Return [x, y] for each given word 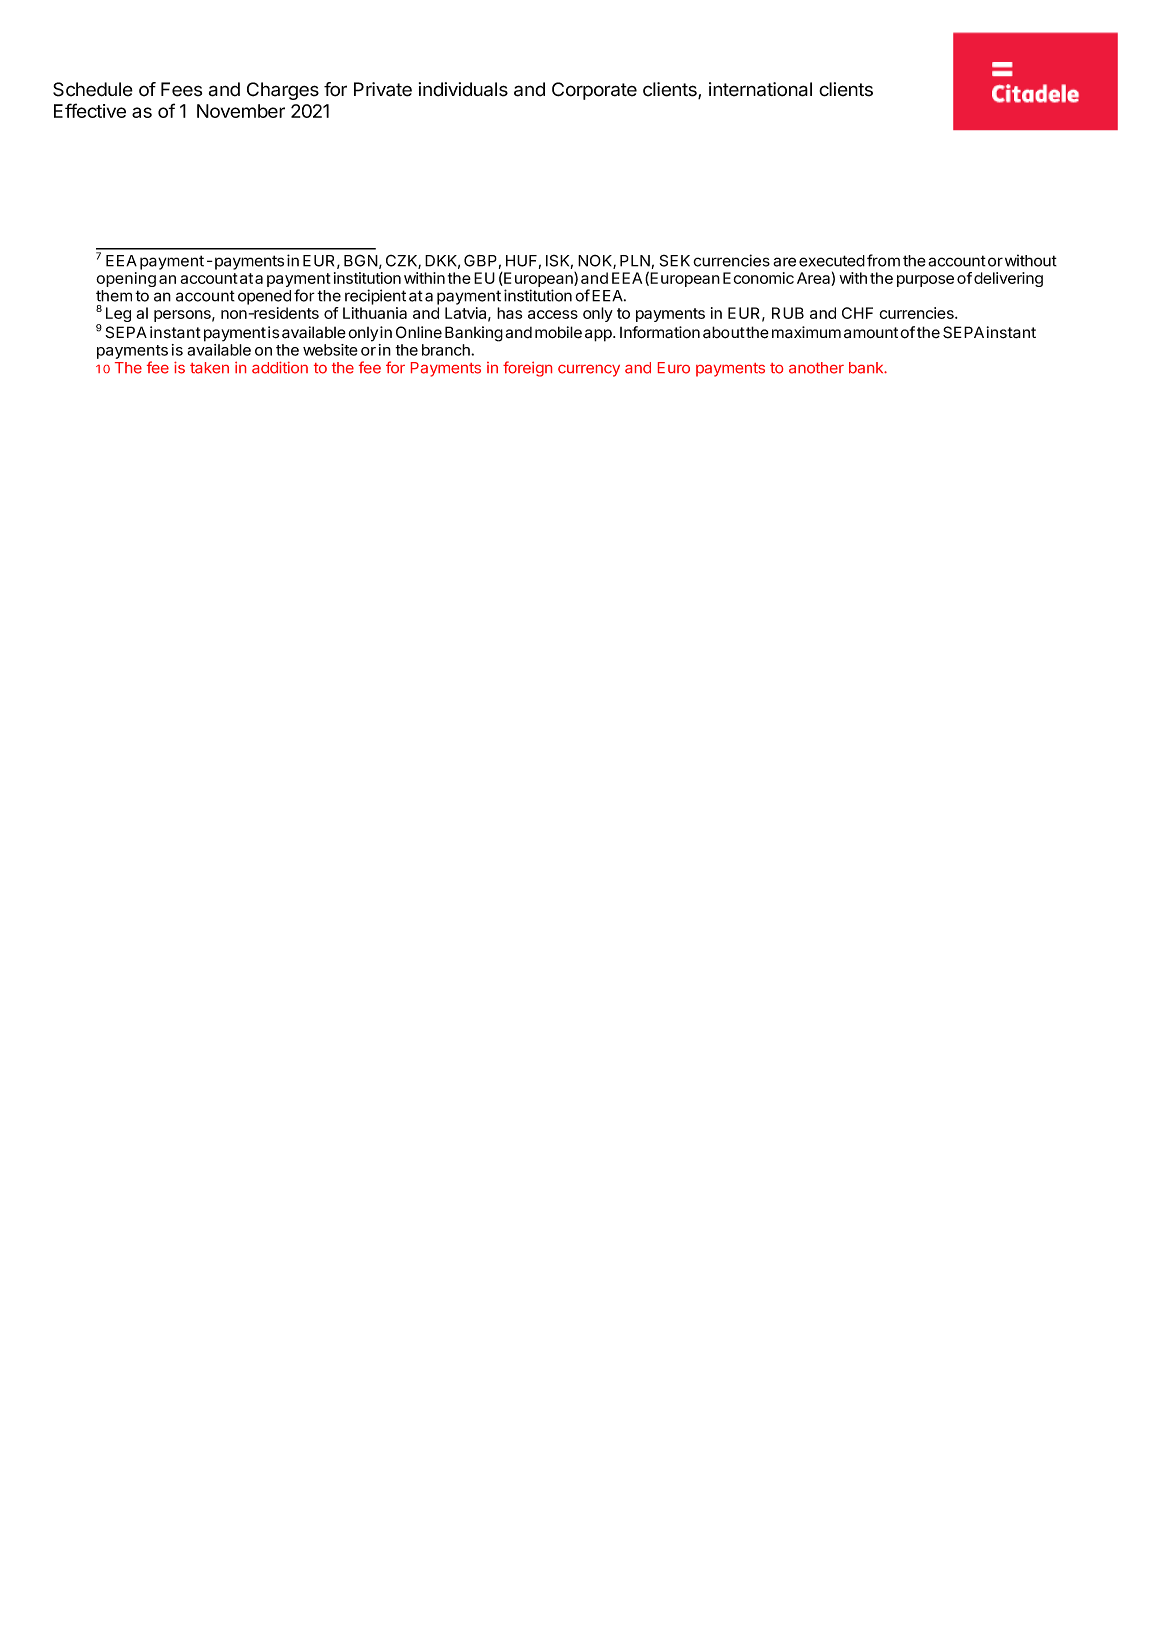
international [760, 89]
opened [264, 297]
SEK [675, 261]
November [241, 111]
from [883, 260]
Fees [181, 89]
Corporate [594, 91]
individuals [463, 89]
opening [126, 279]
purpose [925, 281]
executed [832, 261]
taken [209, 368]
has [509, 313]
